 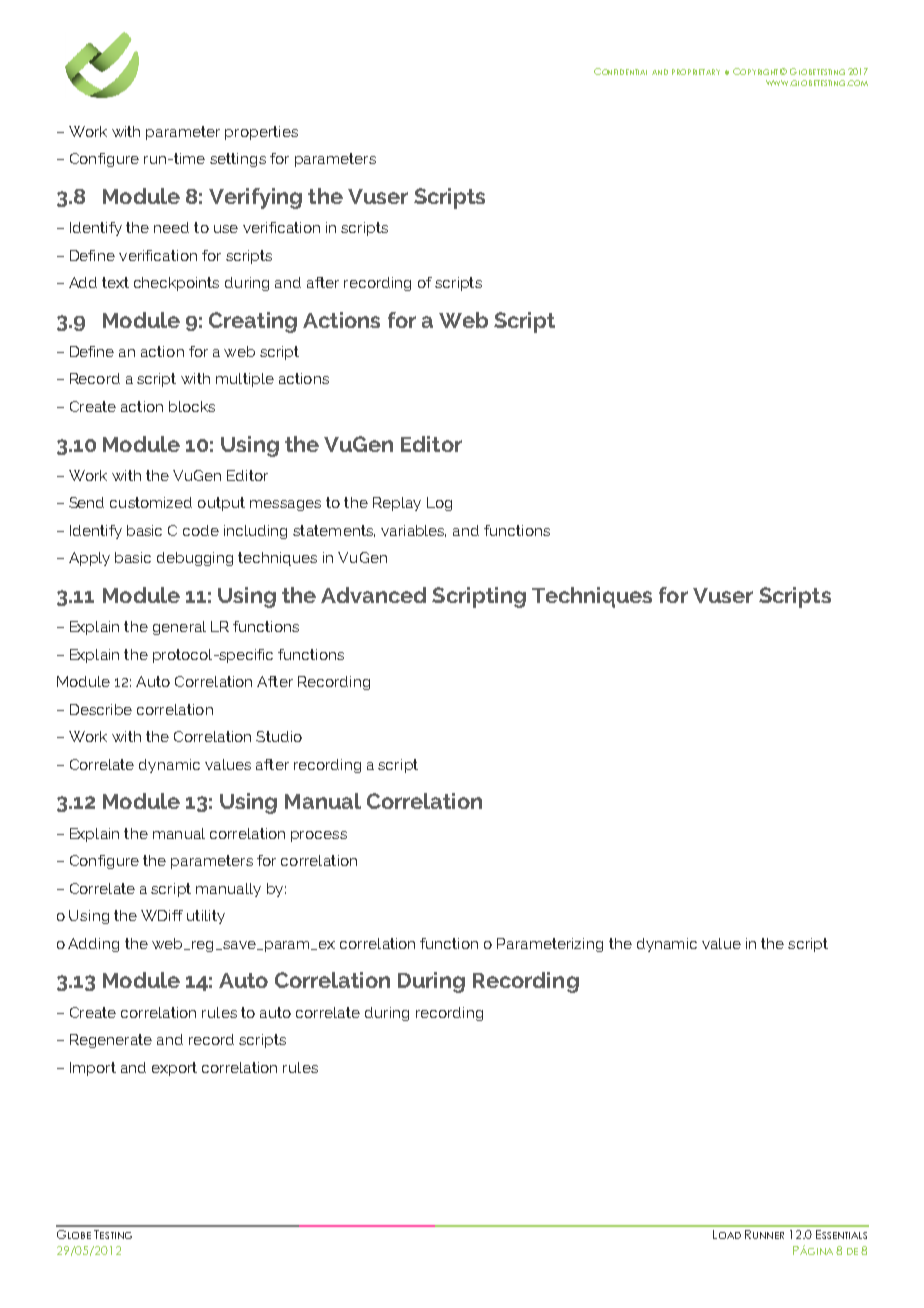 What do you see at coordinates (195, 559) in the document?
I see `debugging` at bounding box center [195, 559].
